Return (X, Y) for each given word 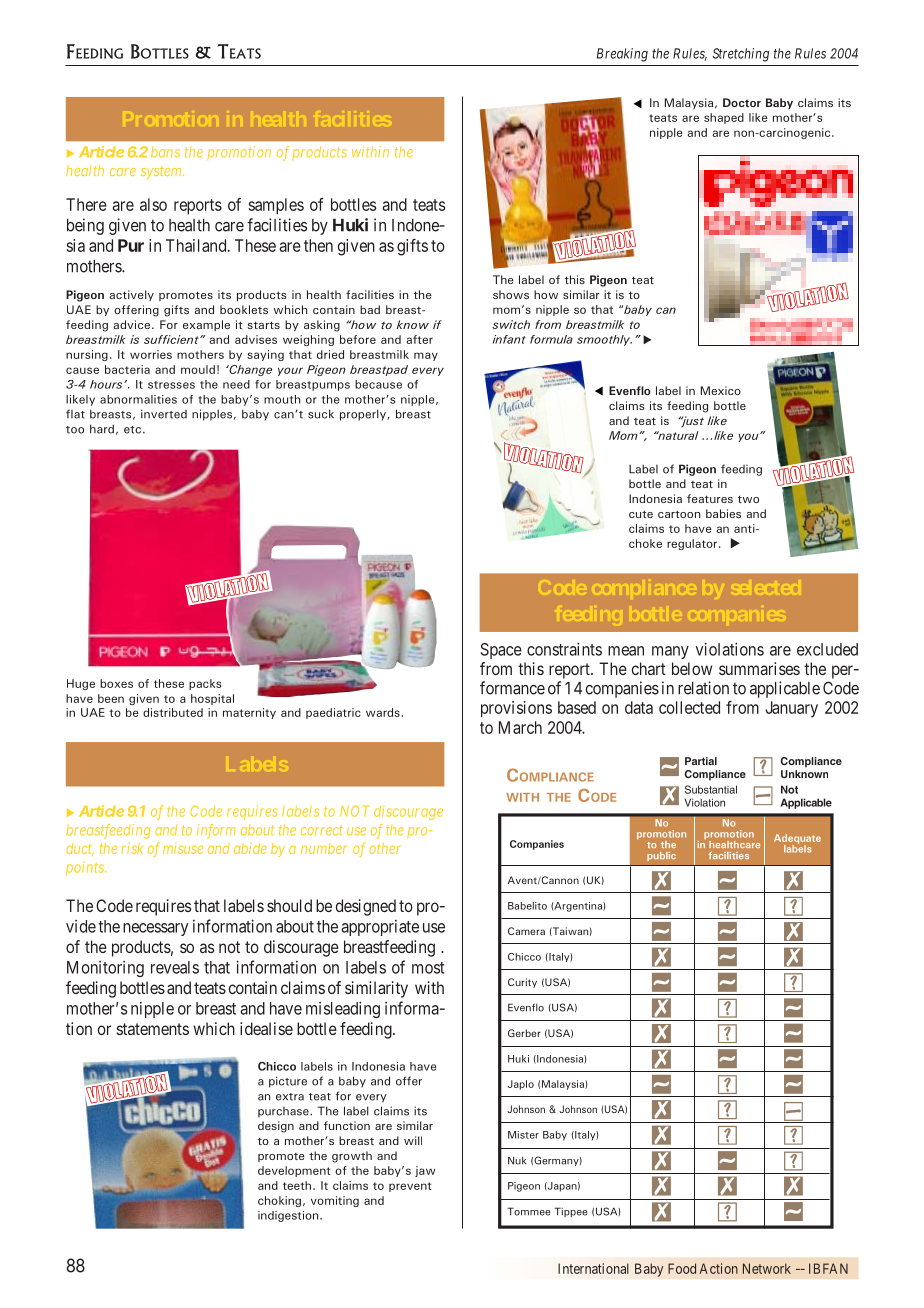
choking (279, 1201)
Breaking (622, 55)
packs (205, 684)
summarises (759, 668)
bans (165, 152)
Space (501, 651)
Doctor (742, 102)
